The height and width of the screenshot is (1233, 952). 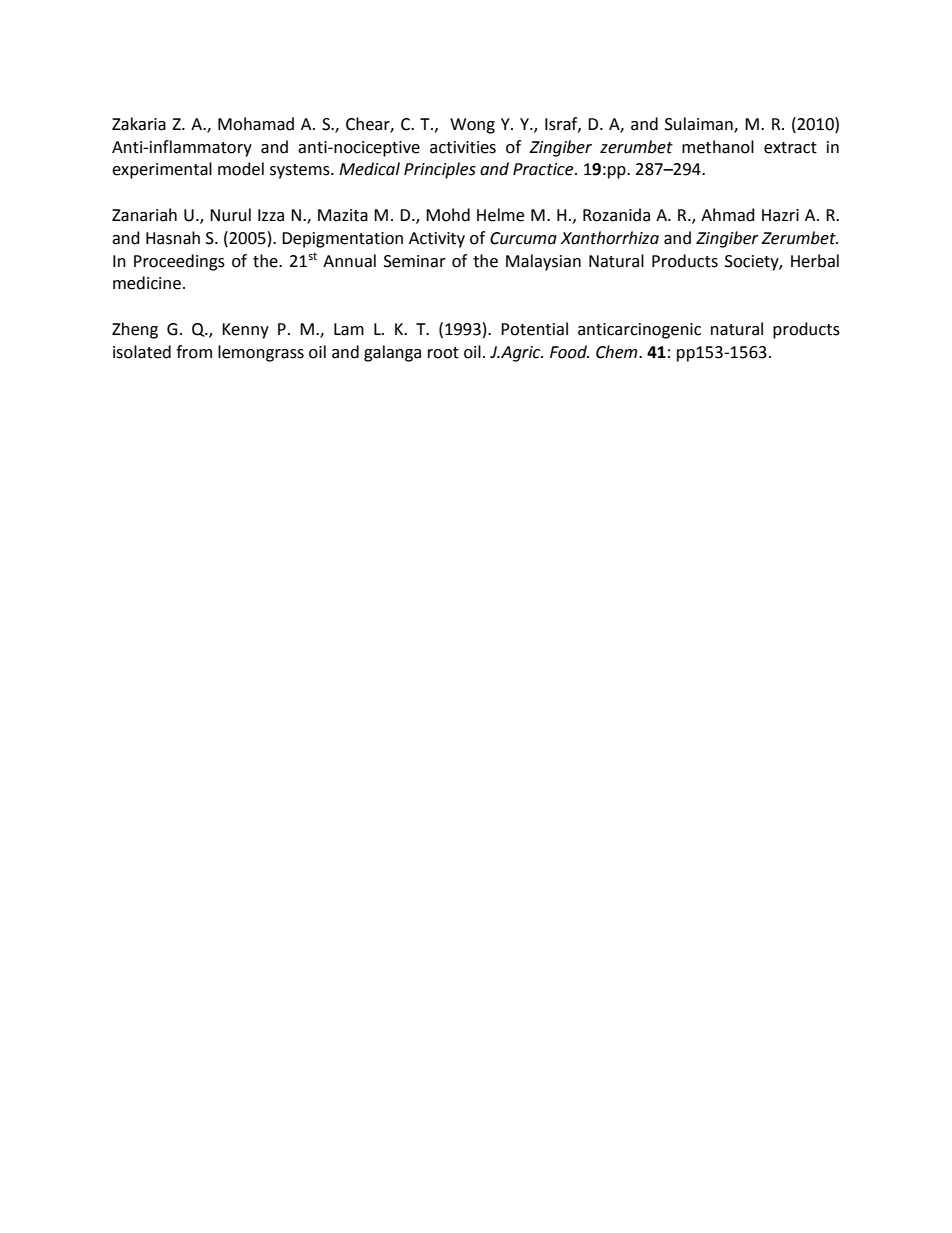 I want to click on from, so click(x=194, y=352).
